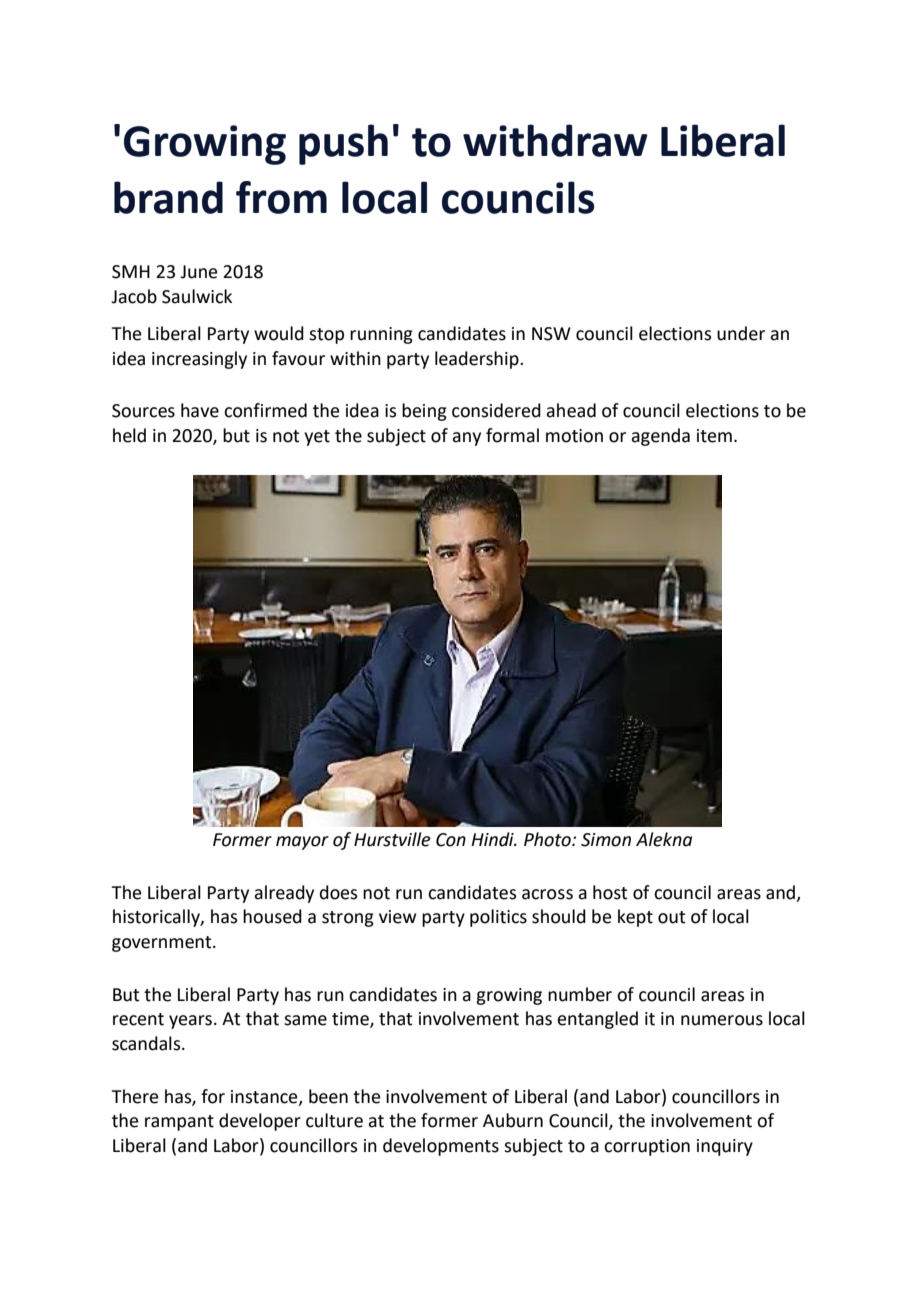  Describe the element at coordinates (660, 437) in the page. I see `agenda` at that location.
